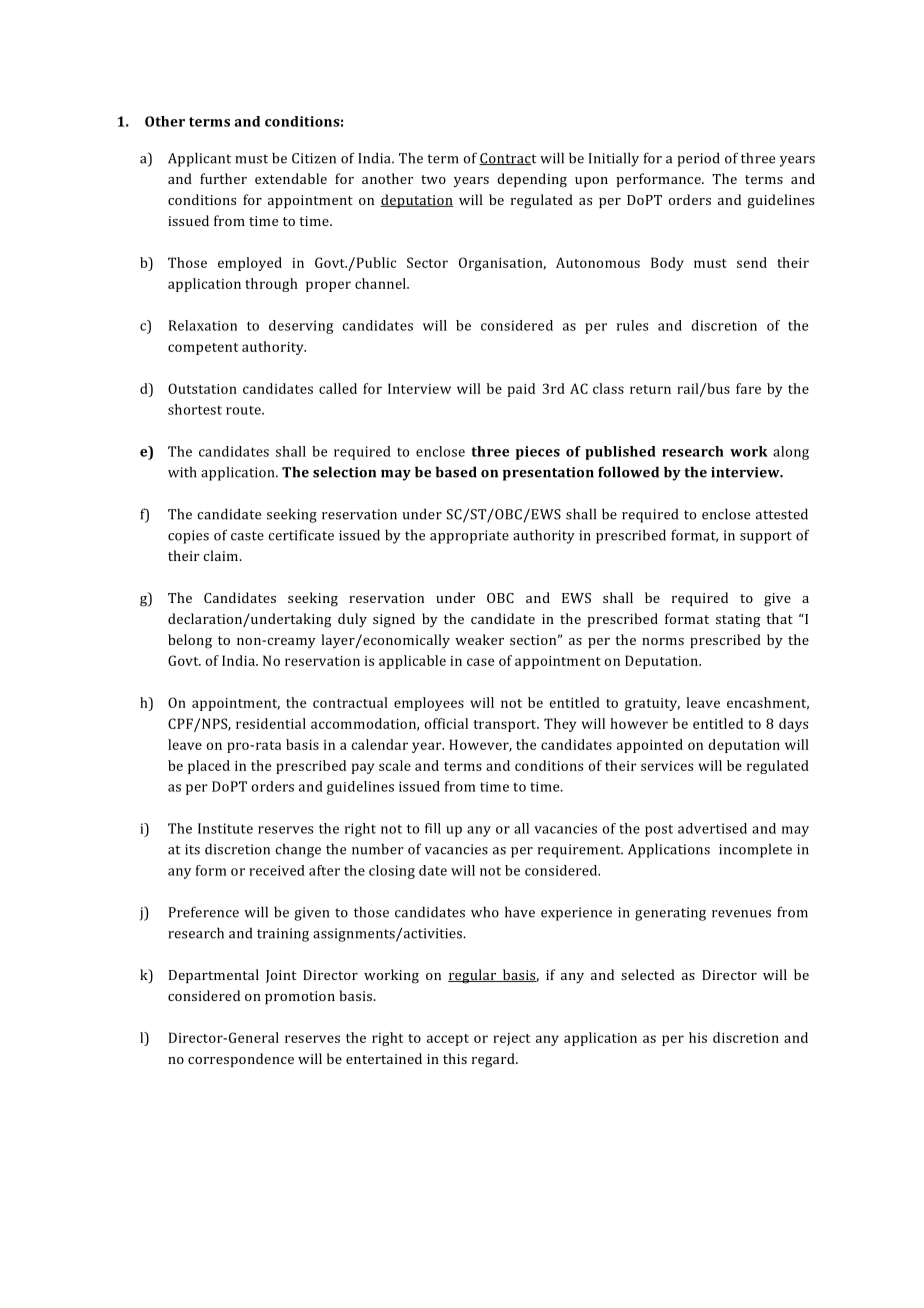 Image resolution: width=924 pixels, height=1308 pixels. What do you see at coordinates (277, 870) in the document?
I see `received` at bounding box center [277, 870].
